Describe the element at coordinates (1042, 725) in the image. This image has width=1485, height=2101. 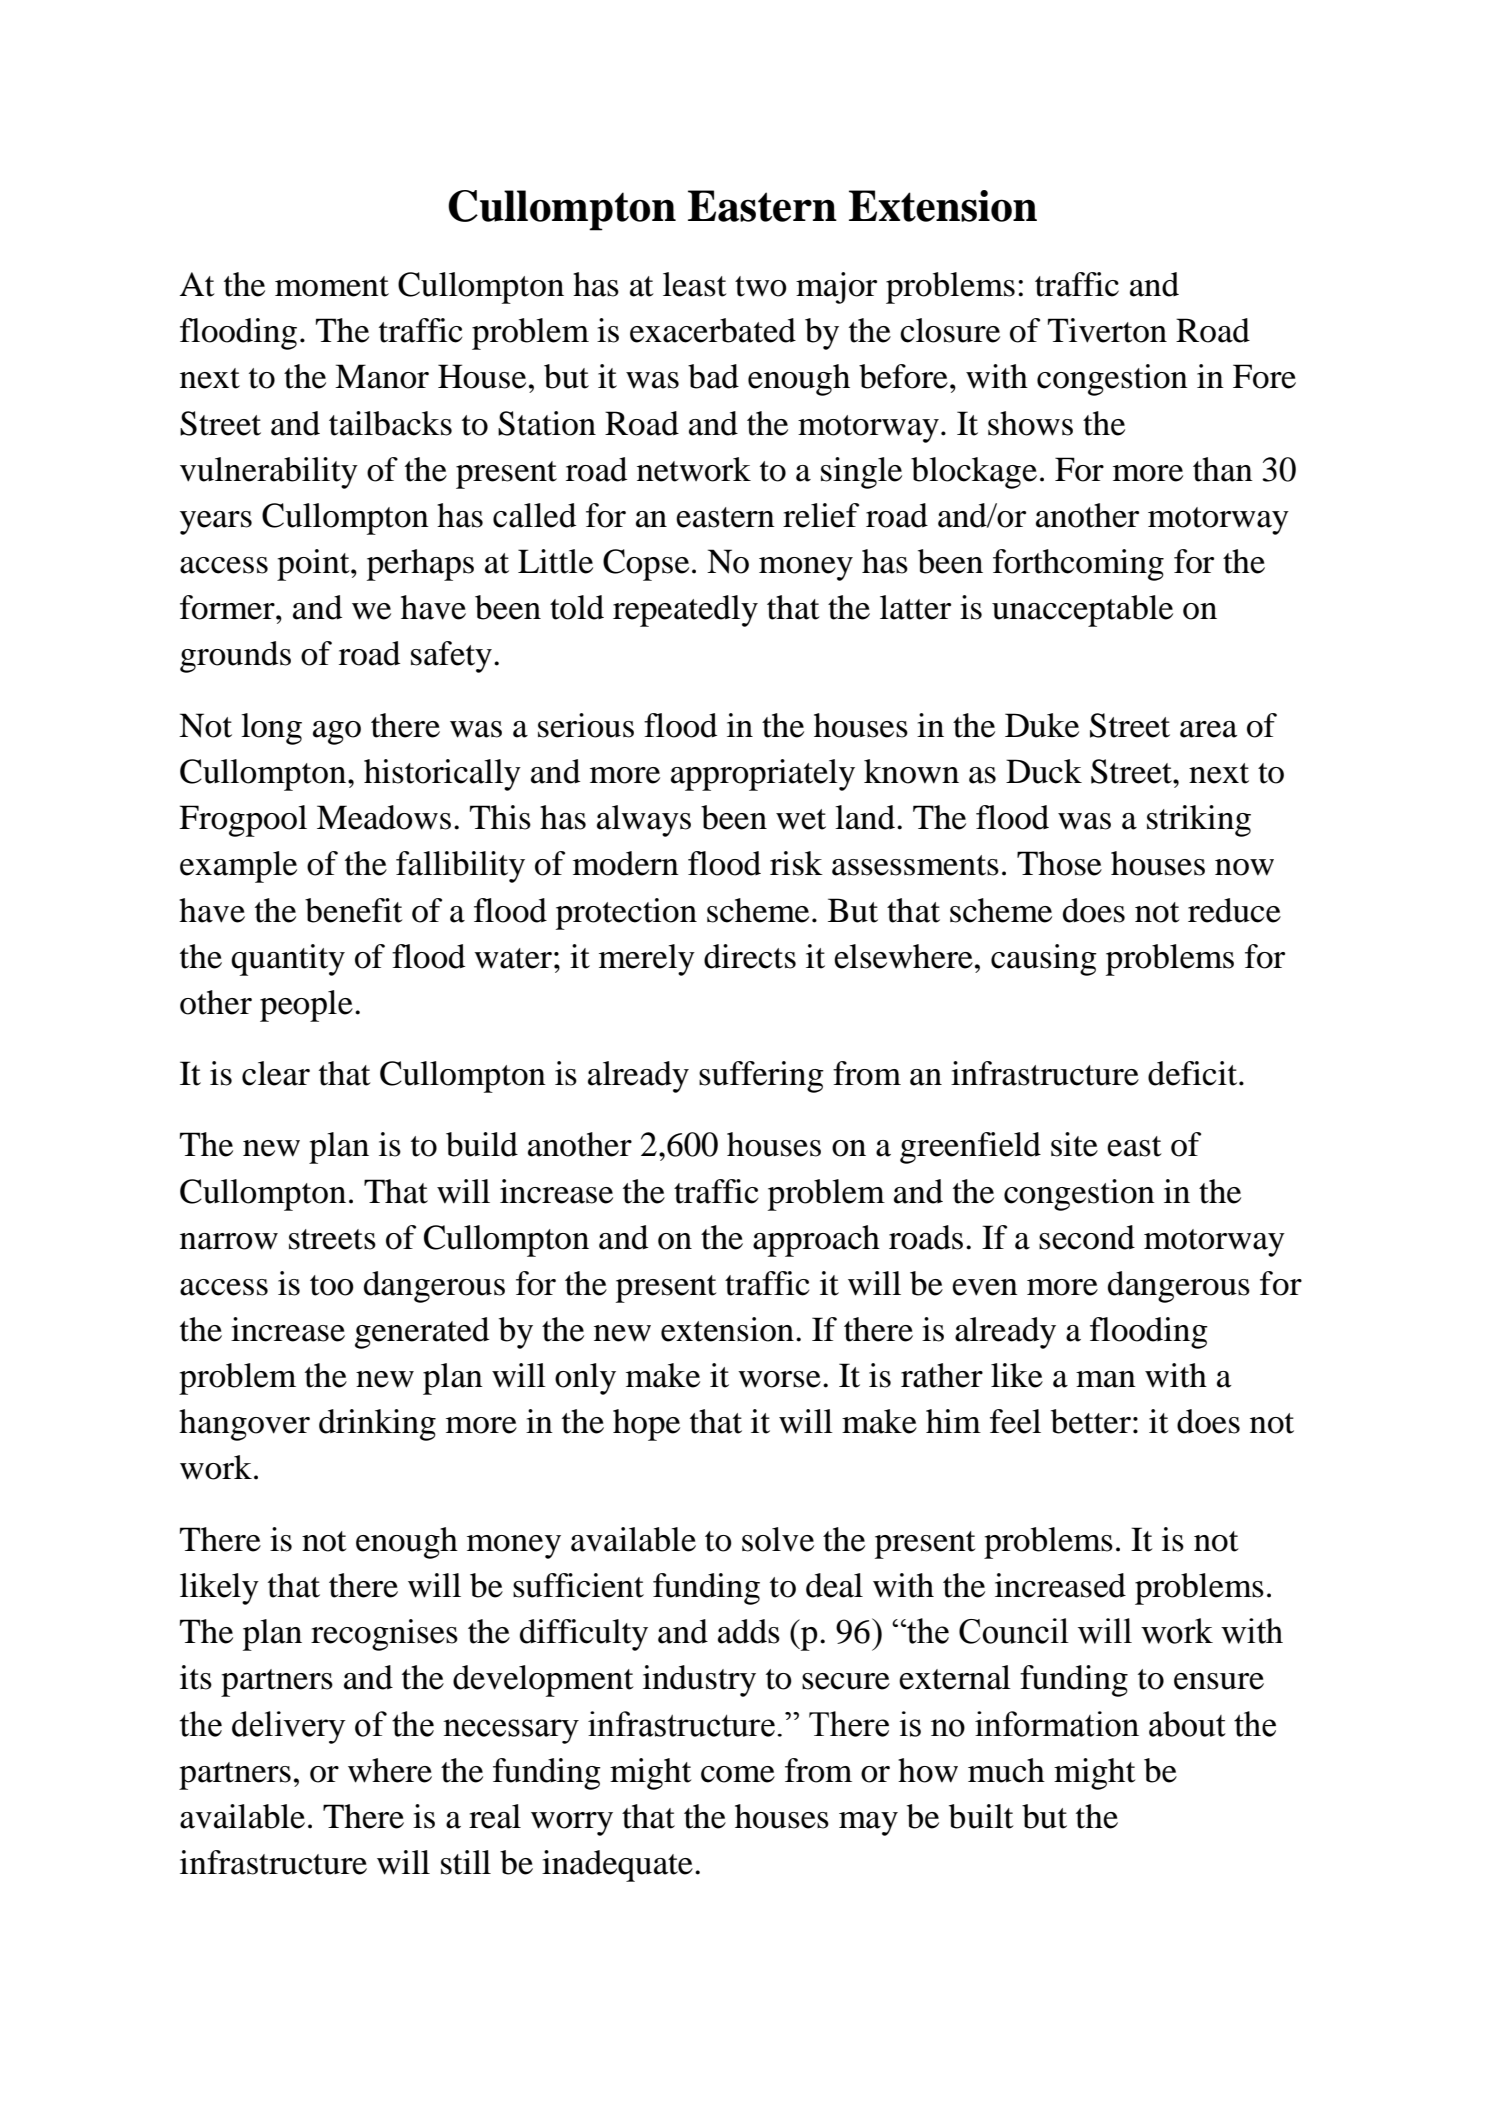
I see `Duke` at that location.
